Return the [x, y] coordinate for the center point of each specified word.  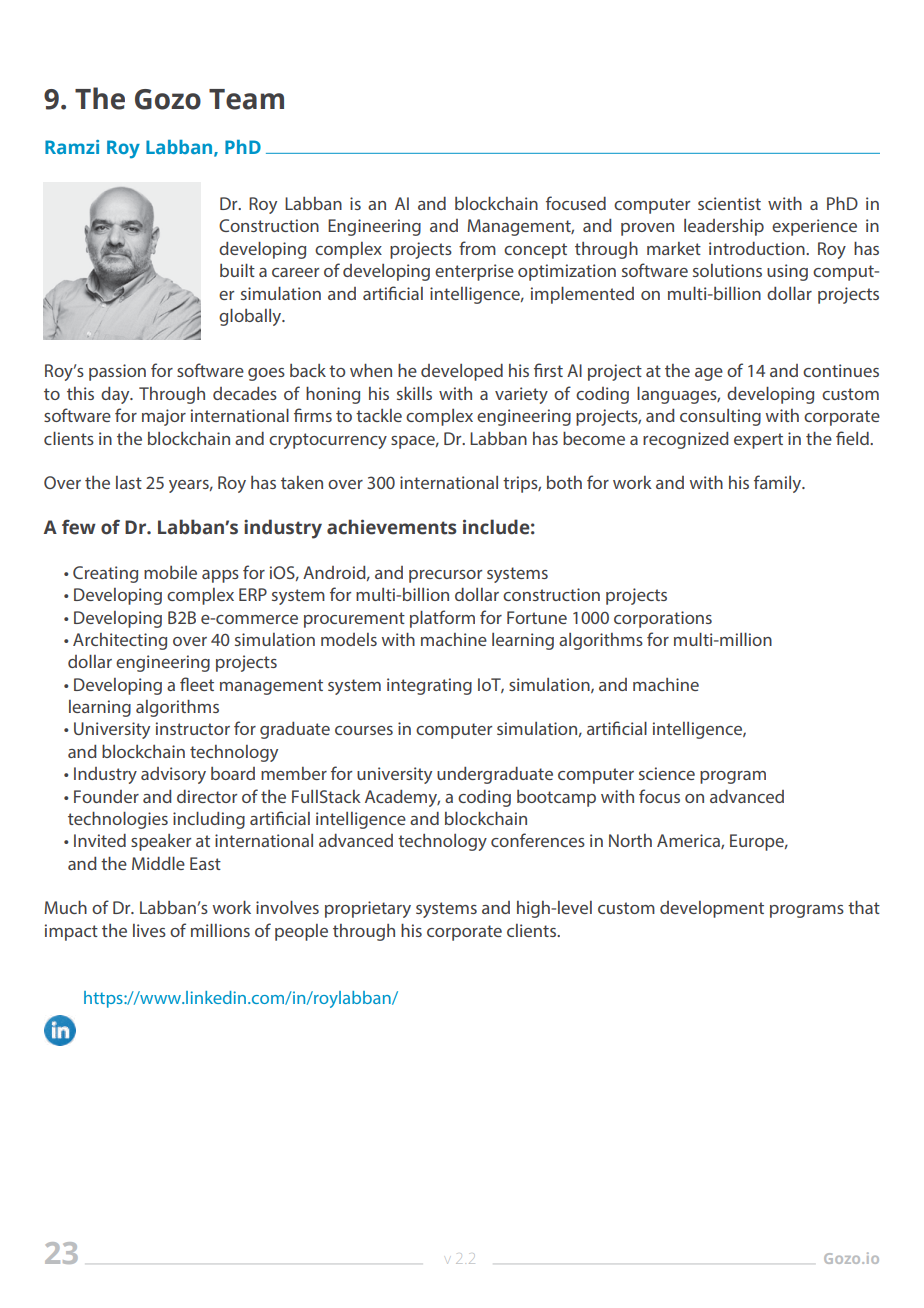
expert [758, 441]
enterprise [474, 272]
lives [149, 930]
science [667, 773]
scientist [729, 203]
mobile [170, 572]
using [787, 272]
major [164, 417]
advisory [173, 775]
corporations [663, 619]
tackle [379, 415]
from [477, 248]
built [237, 270]
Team [246, 99]
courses [364, 730]
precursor [445, 576]
